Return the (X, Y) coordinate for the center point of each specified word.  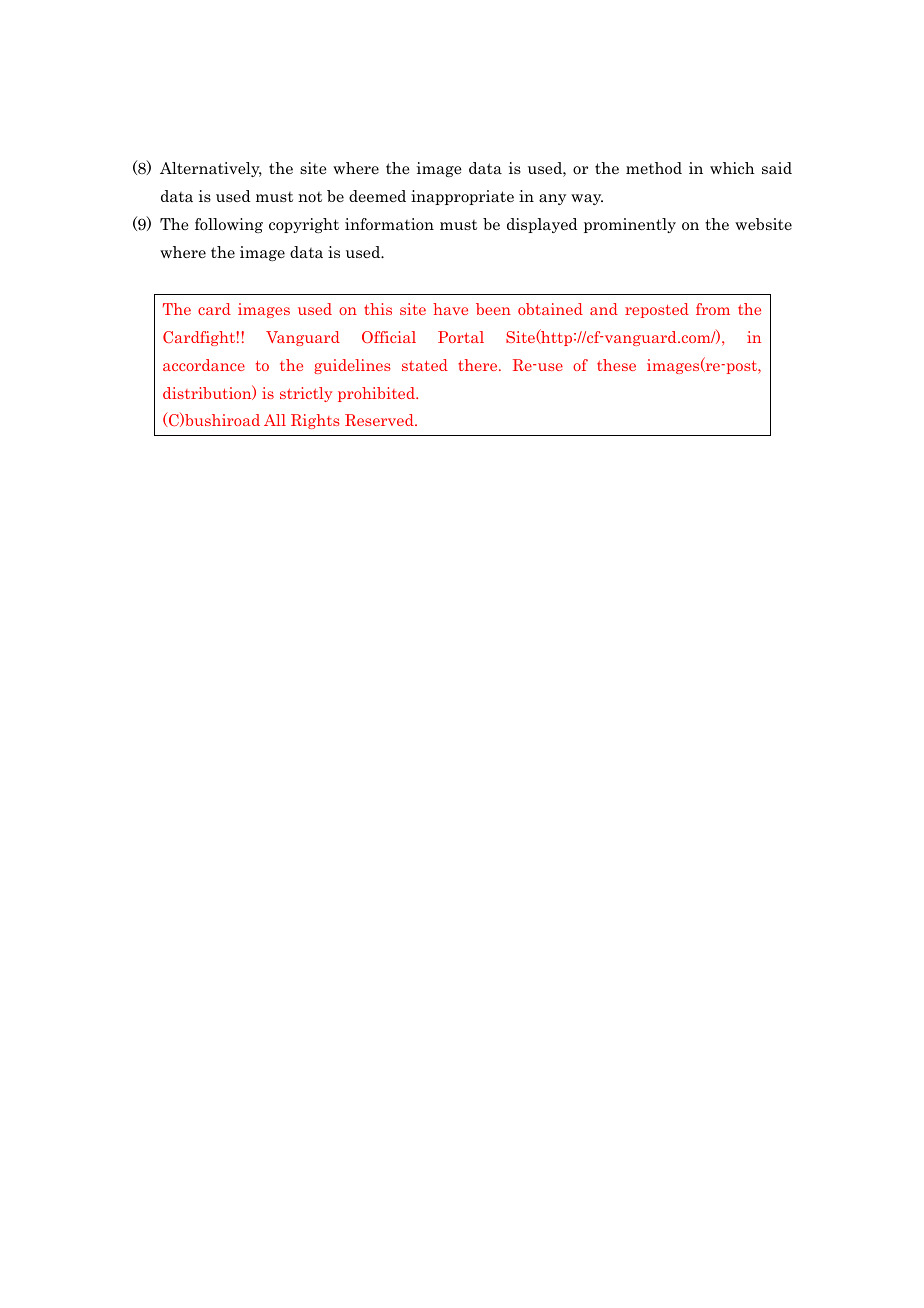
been (493, 309)
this (378, 309)
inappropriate (462, 197)
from (713, 309)
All (275, 420)
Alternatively (211, 169)
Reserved (380, 420)
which (732, 168)
